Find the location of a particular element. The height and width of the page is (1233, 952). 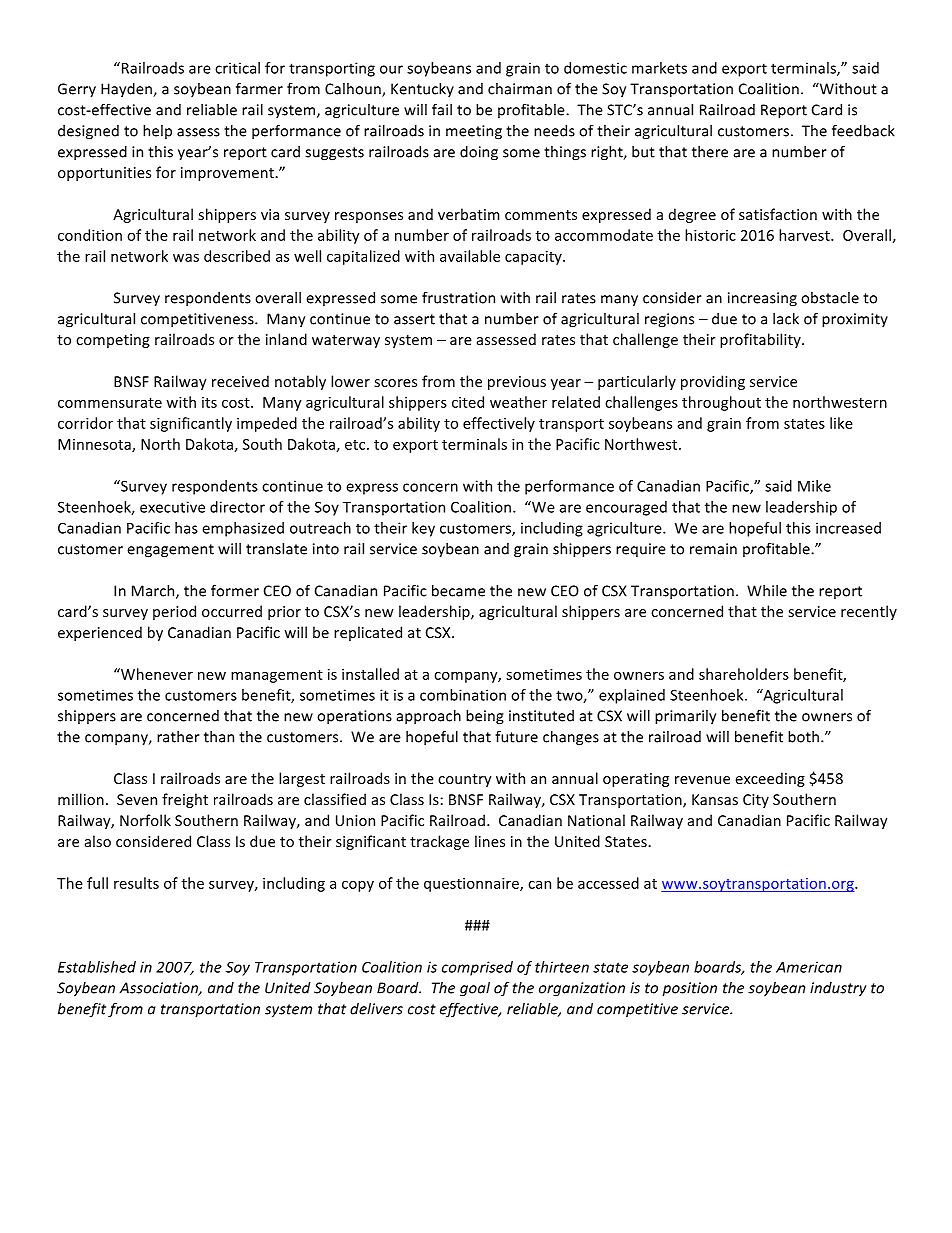

key is located at coordinates (423, 529).
